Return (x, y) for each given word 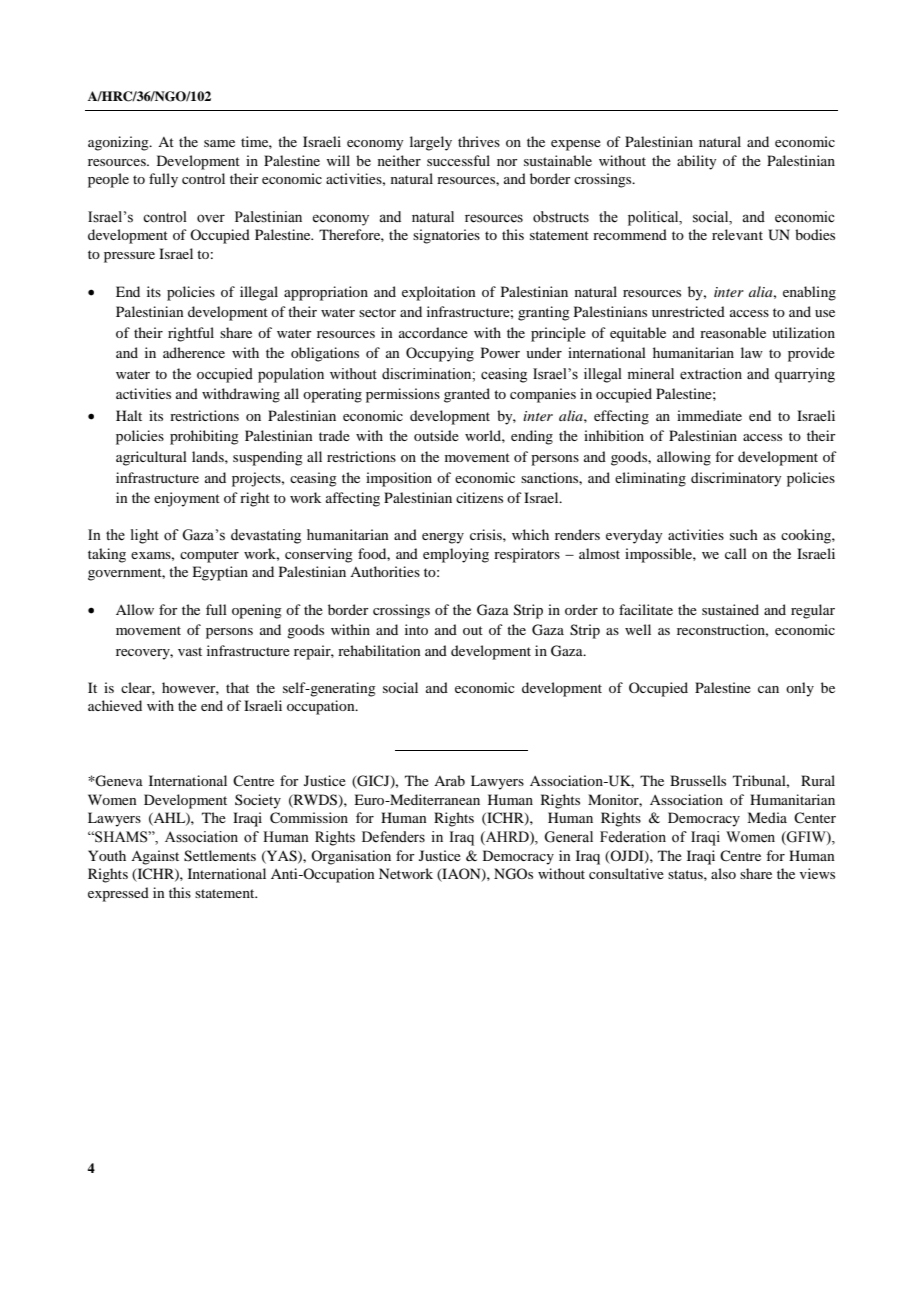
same (219, 143)
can (768, 689)
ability (696, 162)
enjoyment (187, 499)
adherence (194, 352)
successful (458, 160)
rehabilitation (379, 650)
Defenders (393, 837)
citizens (479, 497)
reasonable (733, 332)
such (744, 534)
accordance (433, 332)
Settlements (220, 856)
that (237, 687)
